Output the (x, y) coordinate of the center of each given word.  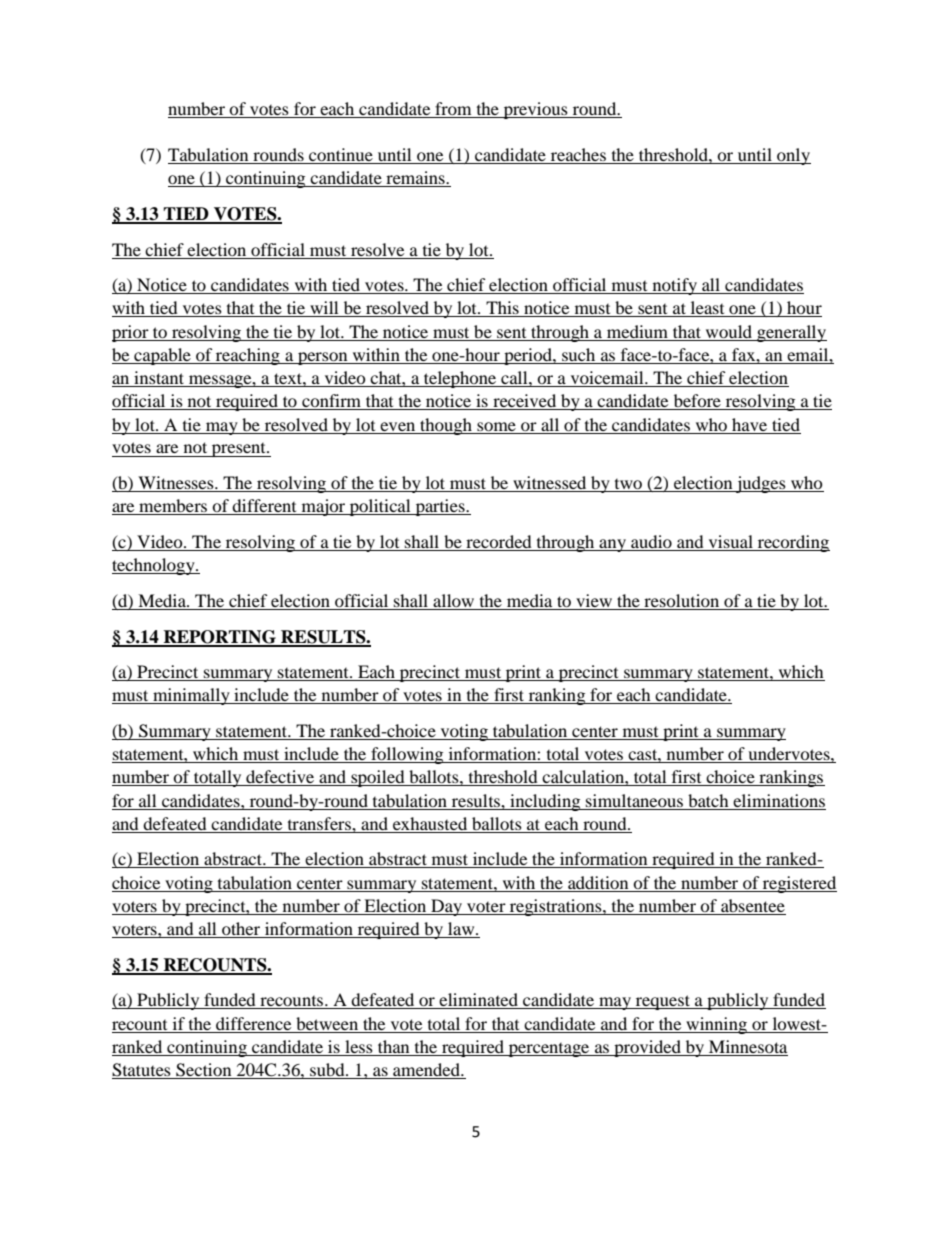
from (453, 110)
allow (453, 600)
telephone (460, 379)
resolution (681, 600)
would (729, 333)
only (793, 156)
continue (341, 156)
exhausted (430, 823)
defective (280, 778)
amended (427, 1069)
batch (708, 800)
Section (203, 1070)
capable (162, 356)
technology (154, 566)
